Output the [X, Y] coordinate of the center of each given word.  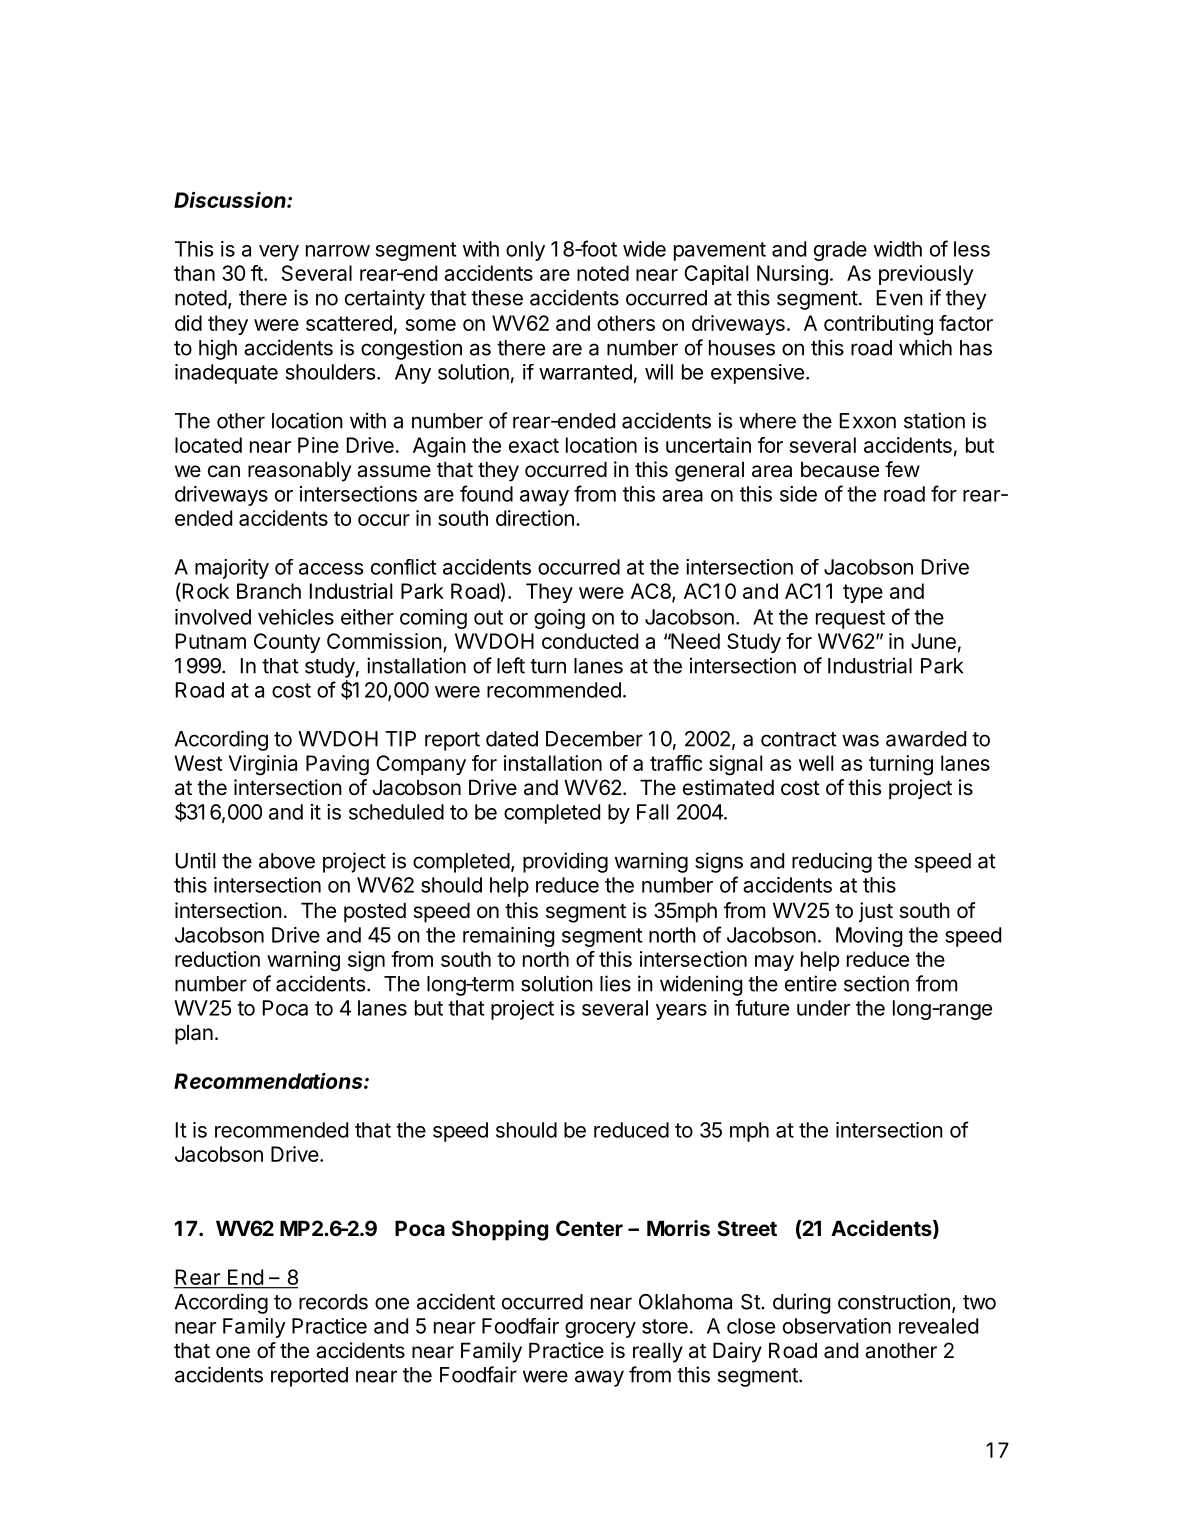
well [816, 763]
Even [900, 298]
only [525, 251]
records [333, 1302]
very [279, 253]
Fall [652, 812]
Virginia [263, 765]
